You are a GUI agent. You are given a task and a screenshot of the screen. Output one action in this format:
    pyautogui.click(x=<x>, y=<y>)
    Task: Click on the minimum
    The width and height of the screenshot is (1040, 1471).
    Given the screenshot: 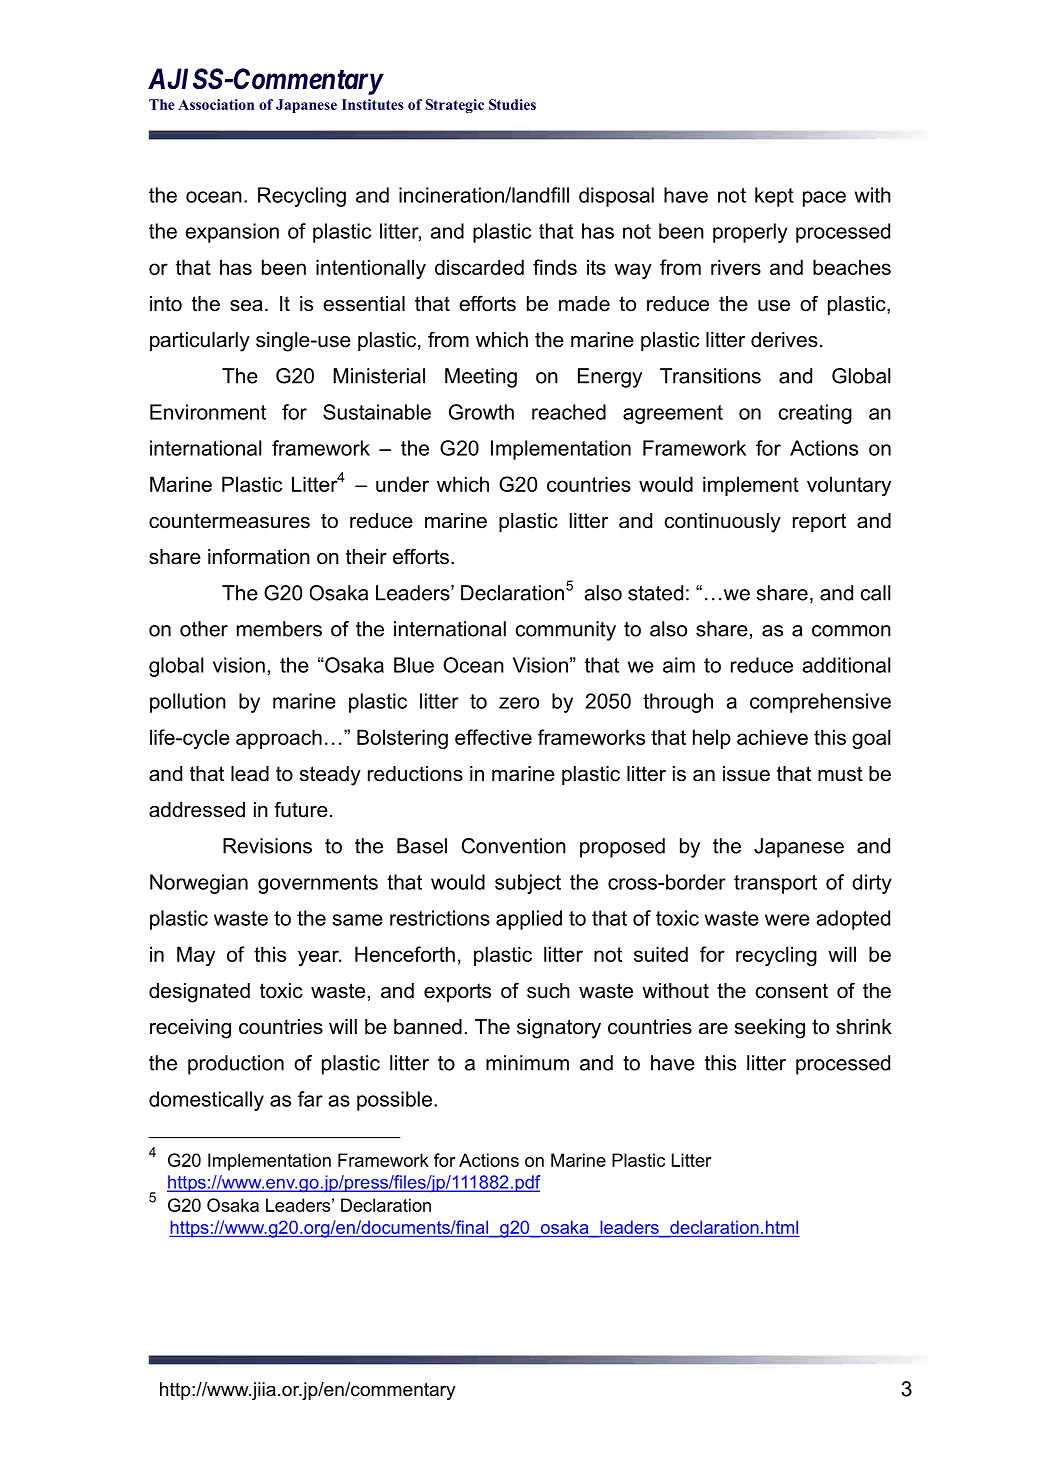 What is the action you would take?
    pyautogui.click(x=527, y=1063)
